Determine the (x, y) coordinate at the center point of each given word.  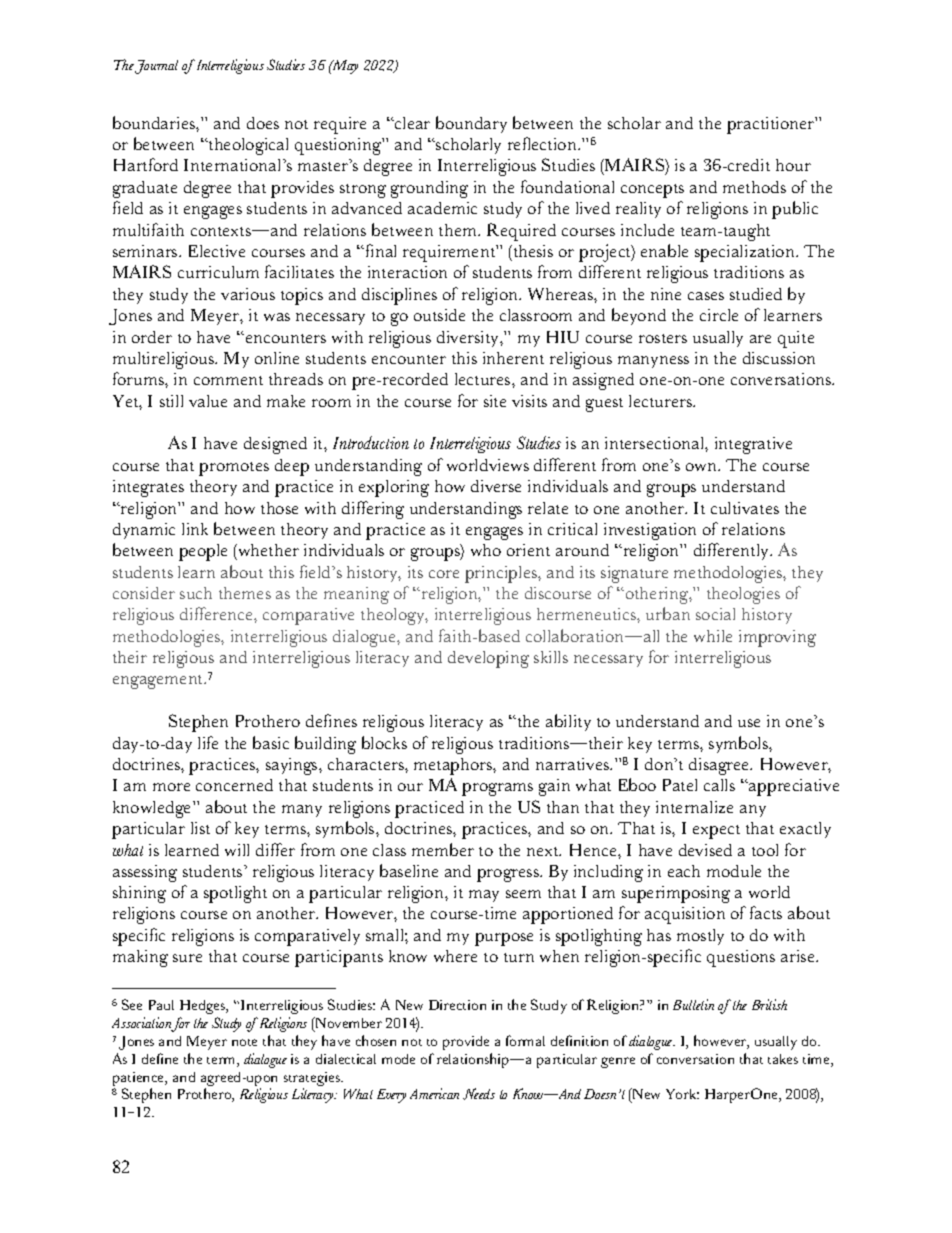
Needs (479, 1094)
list (200, 828)
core (444, 574)
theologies (743, 595)
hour (793, 165)
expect (716, 832)
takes (783, 1059)
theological (247, 146)
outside (439, 315)
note (244, 1042)
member (443, 849)
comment (228, 380)
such (196, 593)
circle (719, 315)
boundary (471, 124)
